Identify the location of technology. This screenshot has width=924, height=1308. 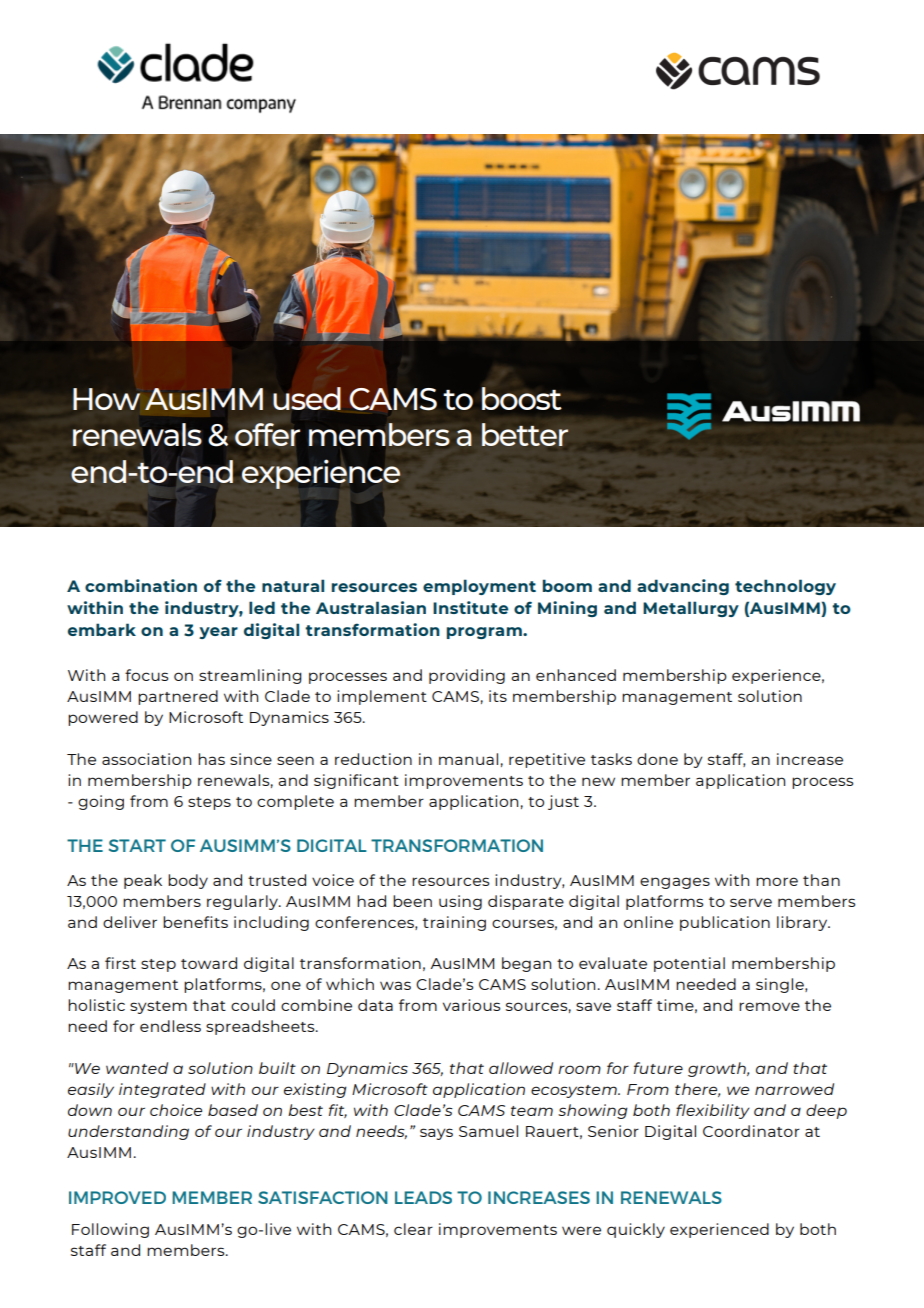
(785, 587).
